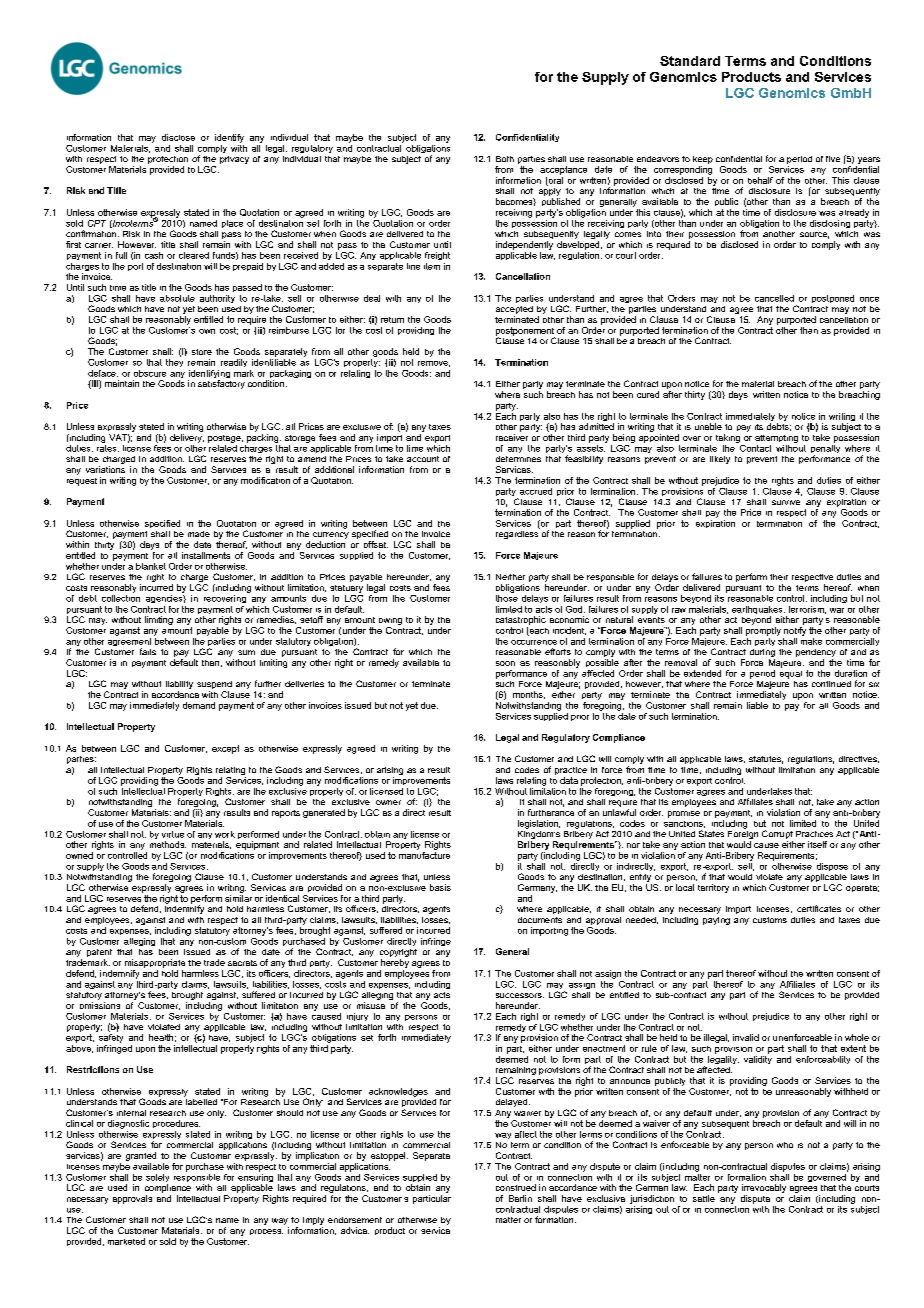 Image resolution: width=924 pixels, height=1308 pixels. What do you see at coordinates (505, 159) in the screenshot?
I see `Both` at bounding box center [505, 159].
